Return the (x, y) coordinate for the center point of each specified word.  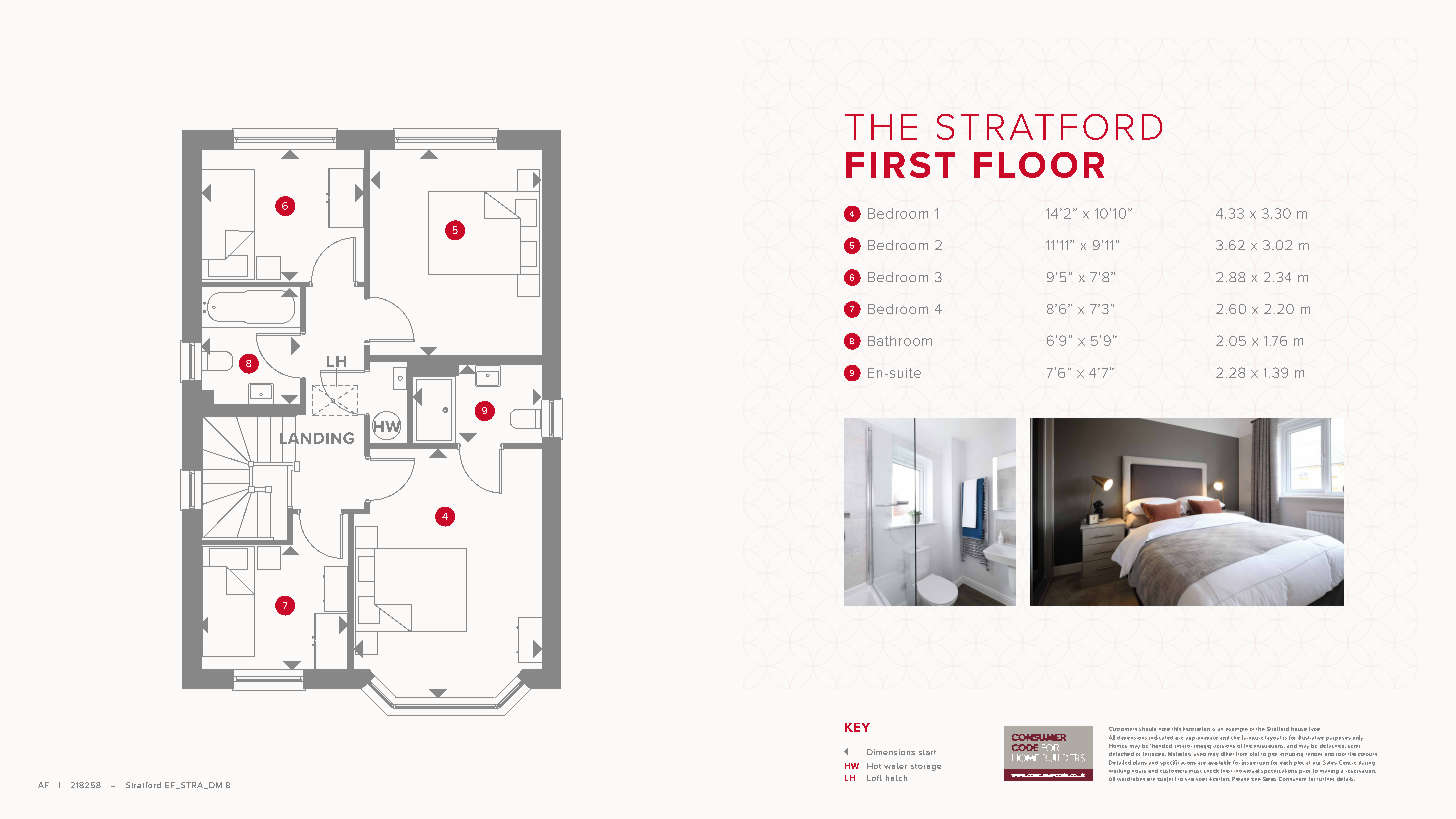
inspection (1255, 762)
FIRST (900, 165)
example (1237, 730)
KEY (857, 727)
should (1147, 729)
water (895, 766)
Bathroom (900, 341)
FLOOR (1039, 165)
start (927, 752)
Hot (874, 766)
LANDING (317, 438)
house (1299, 729)
